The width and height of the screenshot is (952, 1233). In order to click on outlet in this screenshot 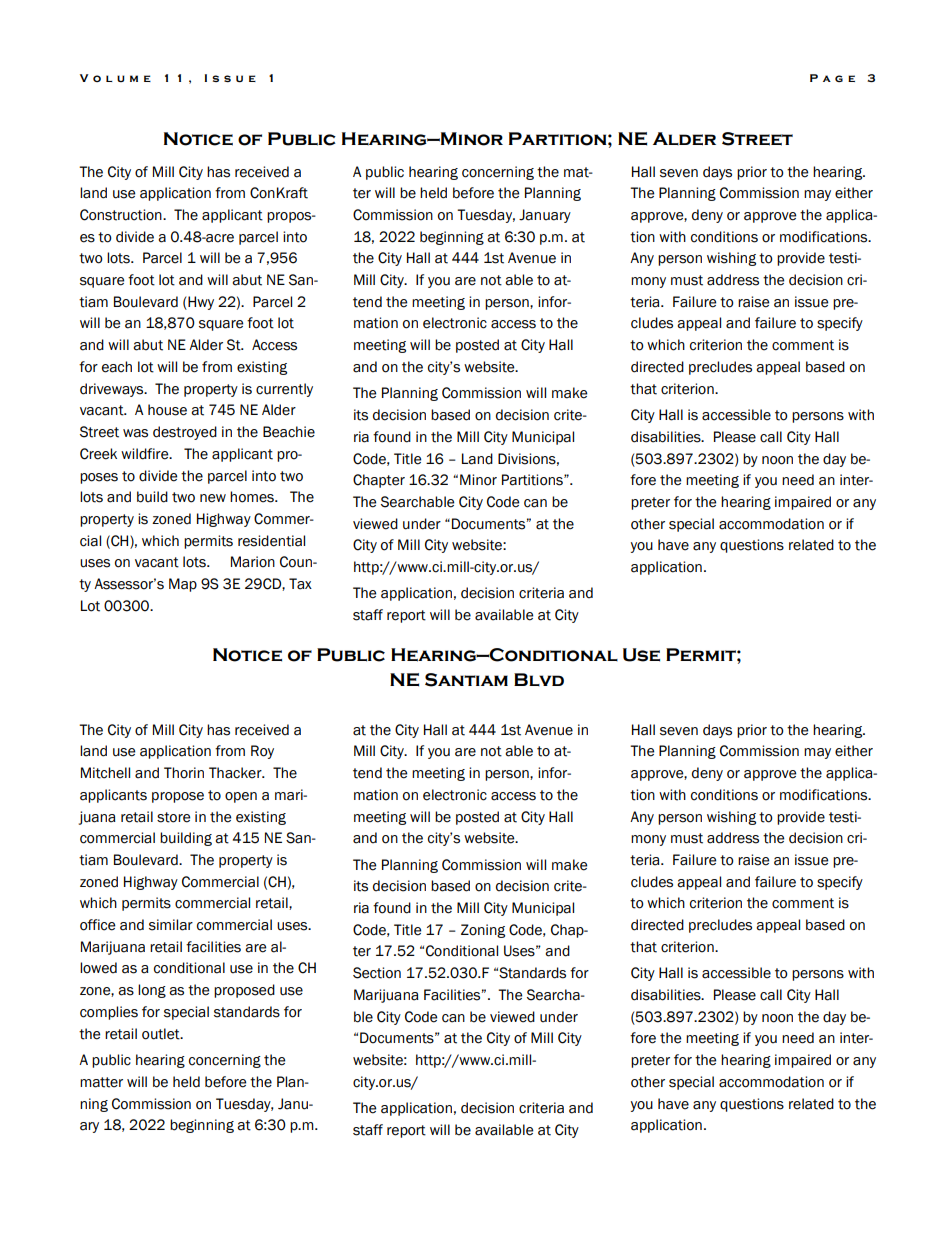, I will do `click(162, 1034)`.
